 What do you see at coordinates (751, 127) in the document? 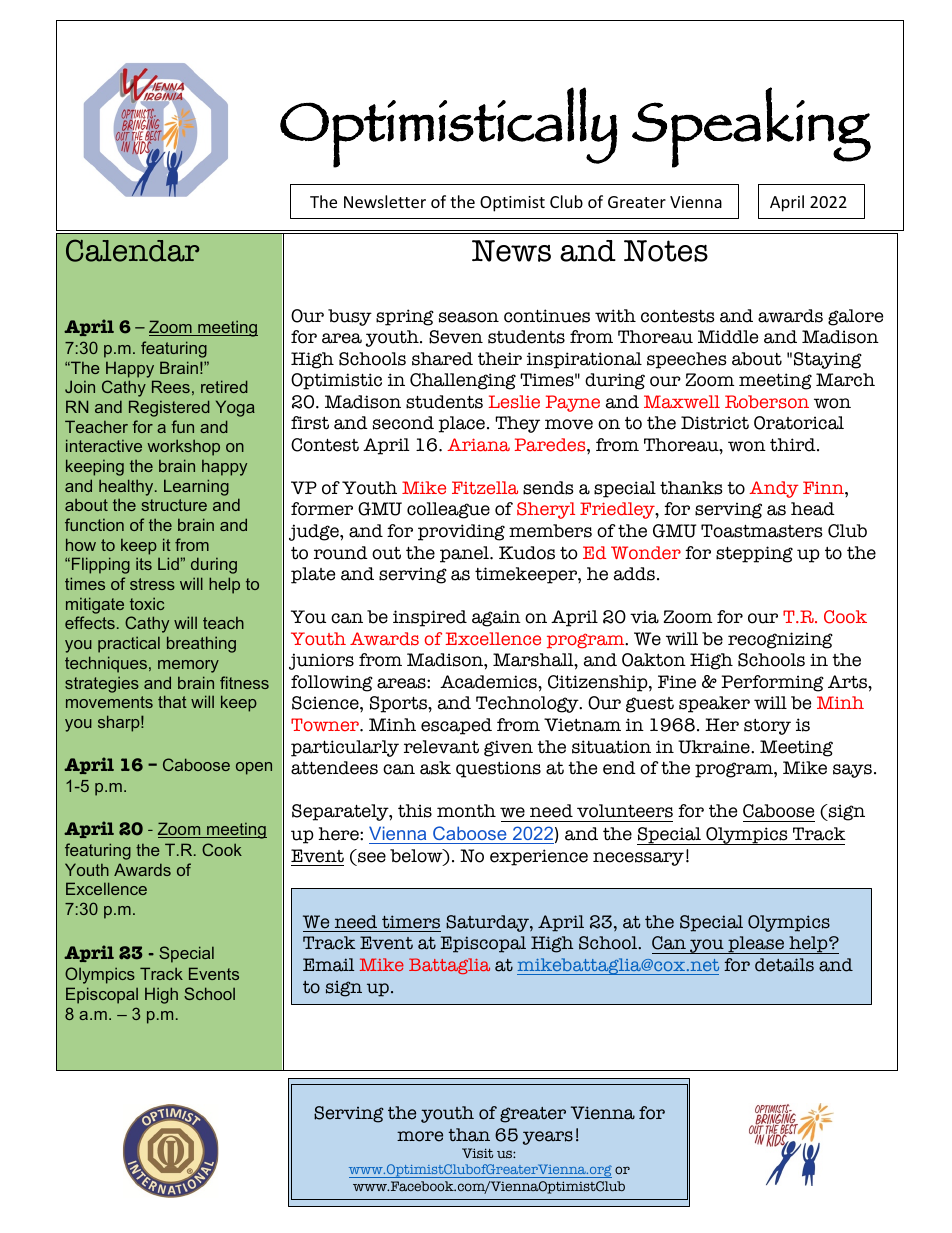
I see `Speaking` at bounding box center [751, 127].
